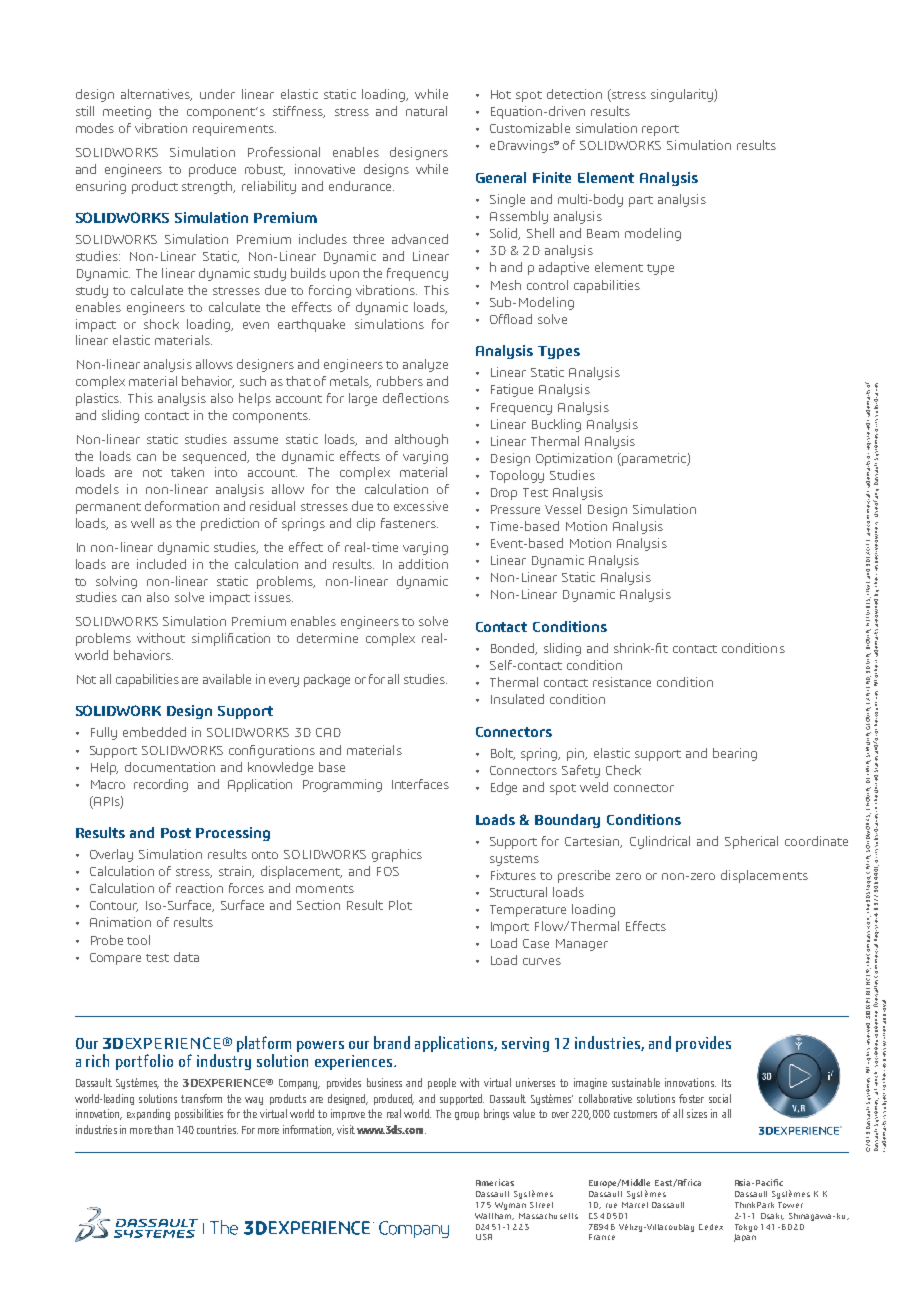  Describe the element at coordinates (494, 1214) in the page. I see `Waltham` at that location.
